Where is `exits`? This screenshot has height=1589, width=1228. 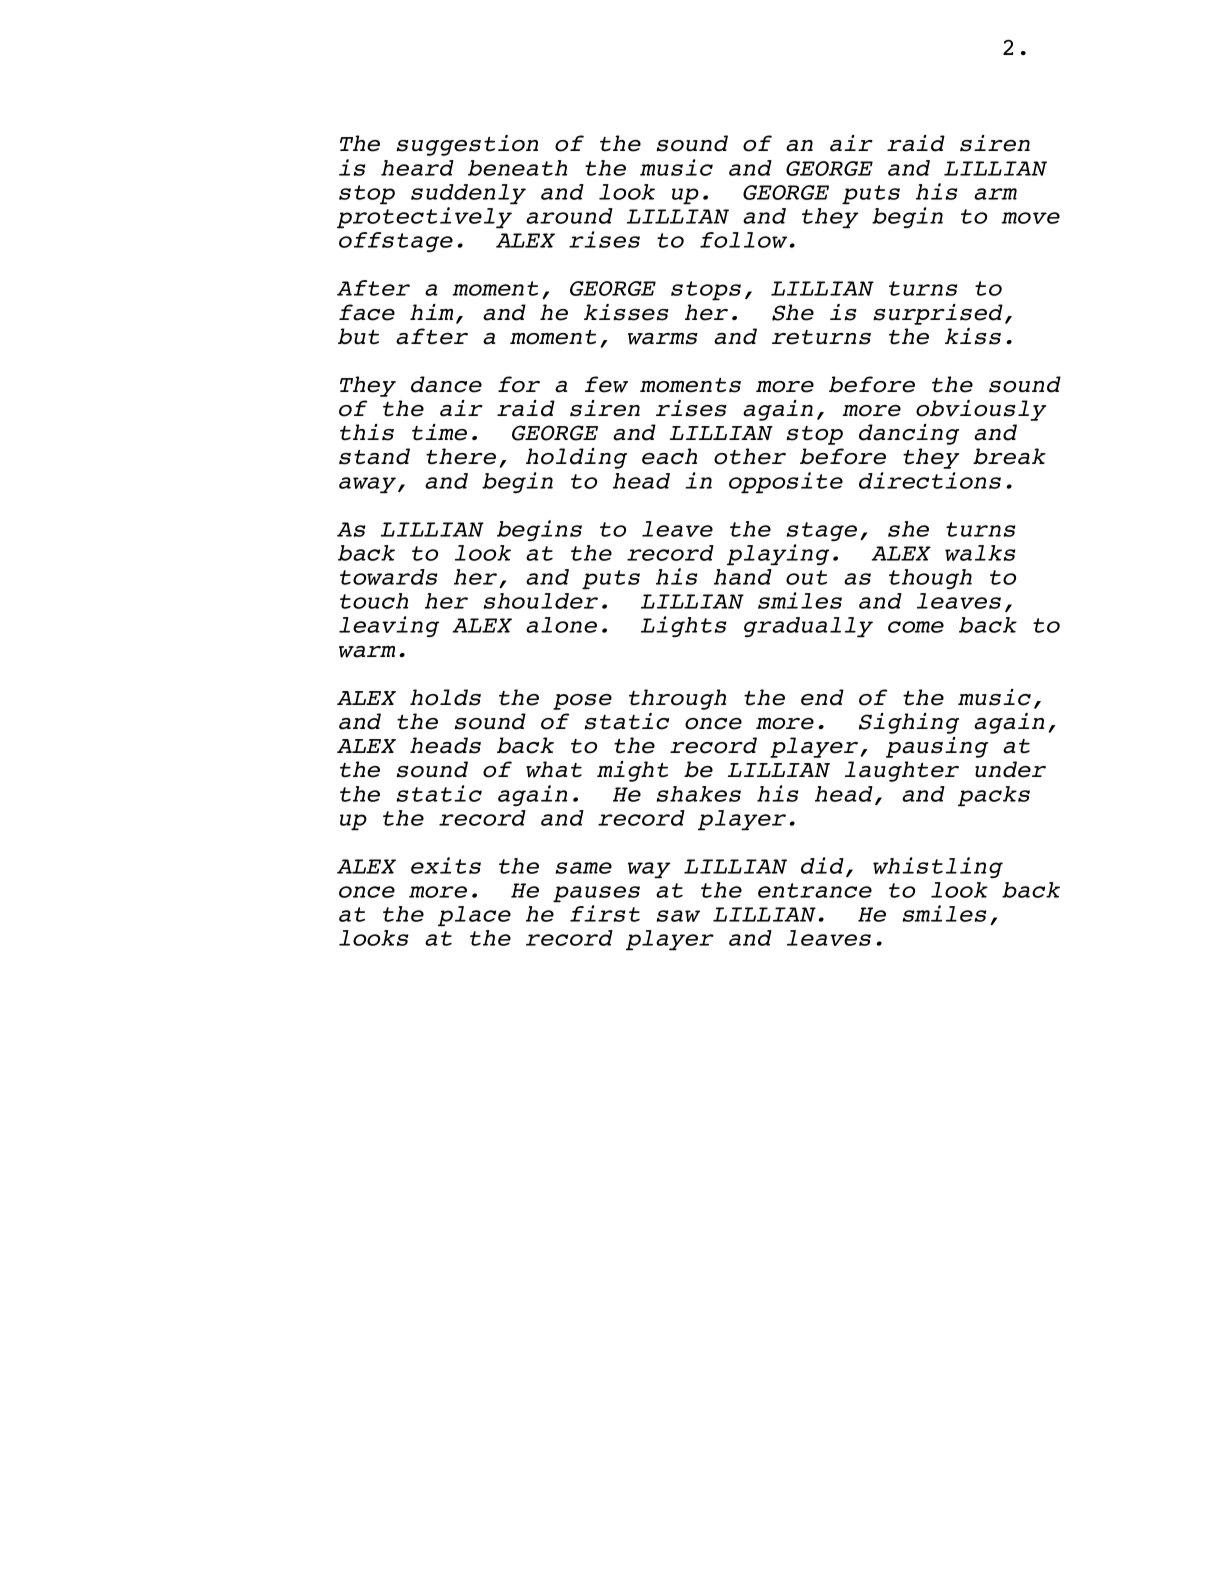 exits is located at coordinates (446, 865).
